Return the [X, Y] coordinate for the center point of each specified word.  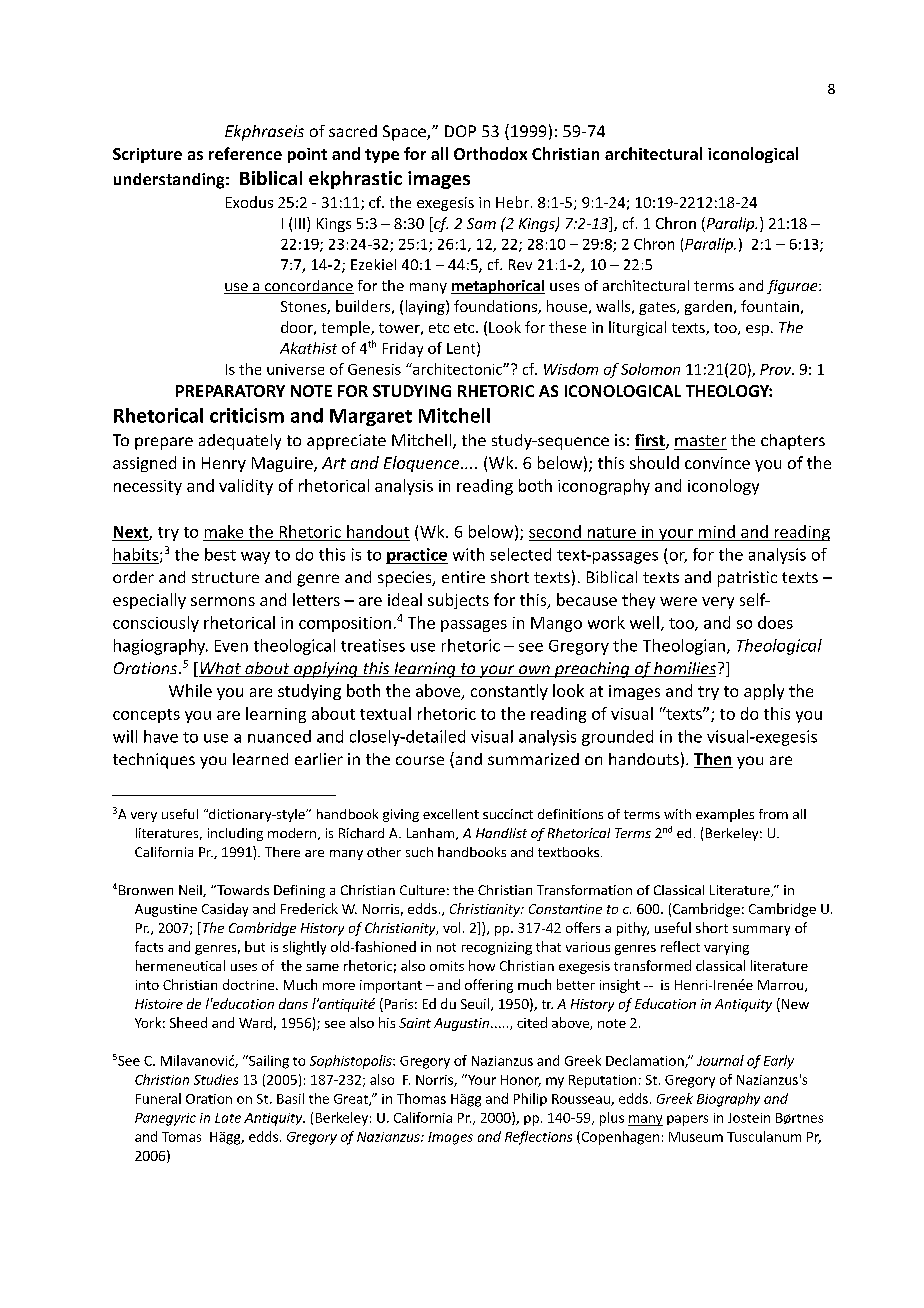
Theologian [684, 647]
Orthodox [490, 153]
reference [245, 153]
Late [228, 1118]
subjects [458, 601]
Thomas [421, 1098]
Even [231, 646]
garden [708, 307]
